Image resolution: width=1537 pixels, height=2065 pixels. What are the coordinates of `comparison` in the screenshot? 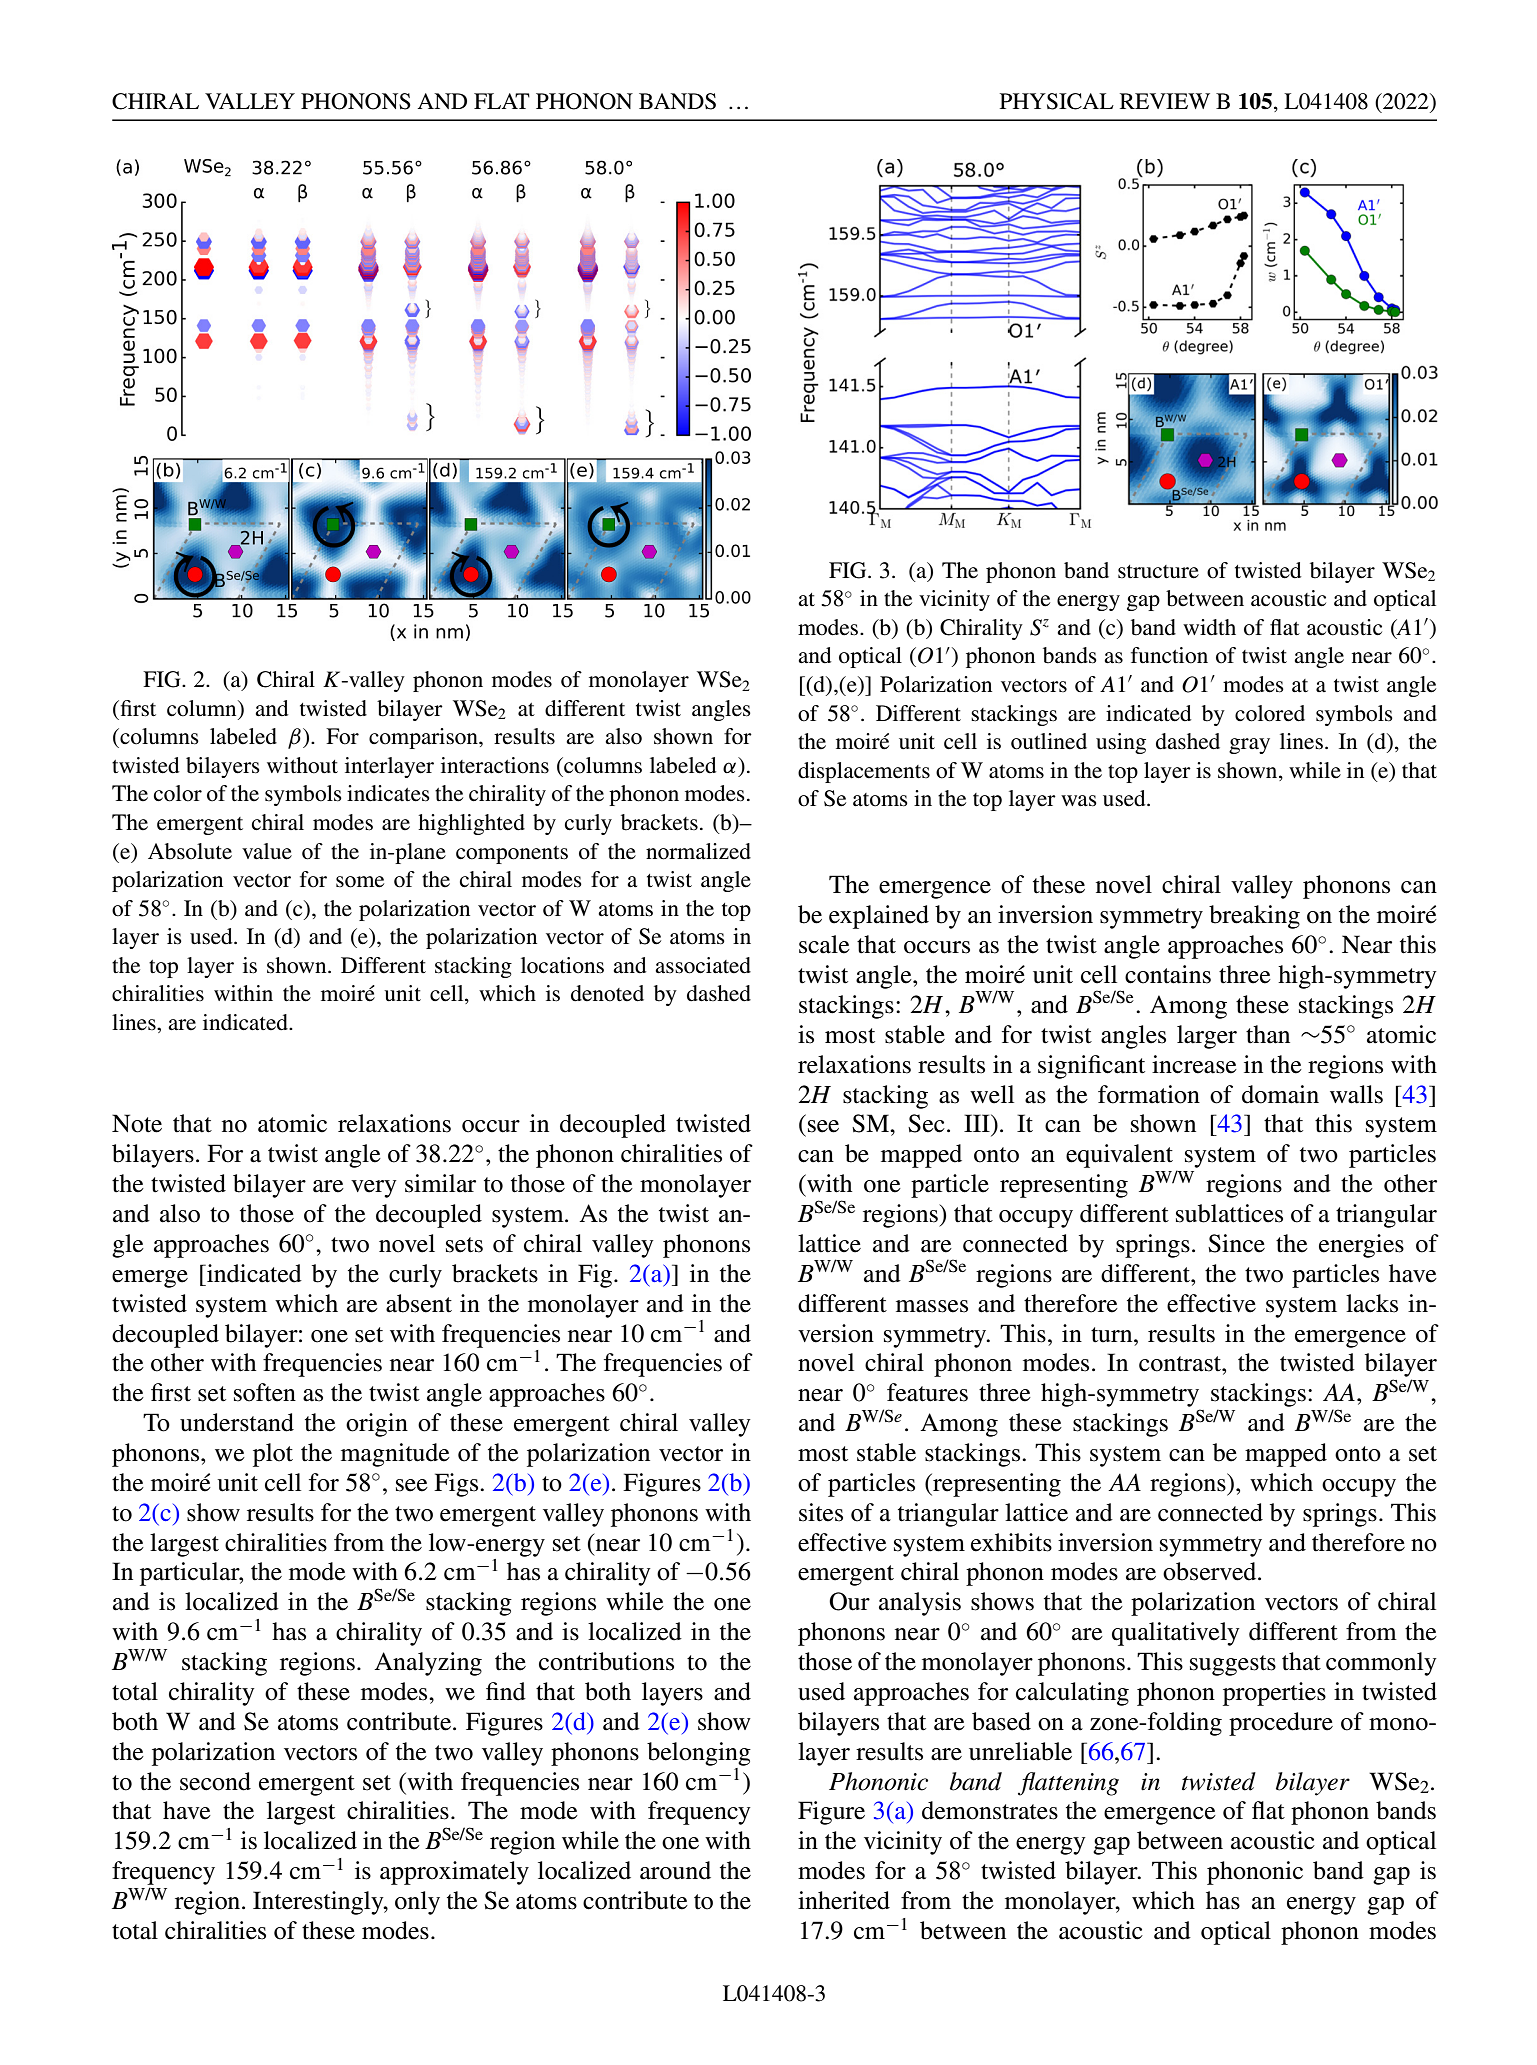 It's located at (424, 738).
